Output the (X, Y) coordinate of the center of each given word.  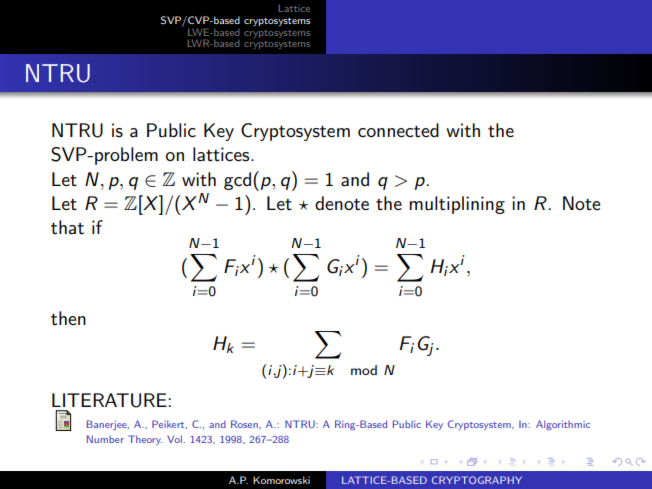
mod (364, 370)
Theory (145, 440)
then (68, 318)
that (67, 227)
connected (398, 130)
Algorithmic (563, 425)
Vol (174, 439)
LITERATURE (110, 400)
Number (105, 439)
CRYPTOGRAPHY (477, 480)
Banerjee (108, 425)
